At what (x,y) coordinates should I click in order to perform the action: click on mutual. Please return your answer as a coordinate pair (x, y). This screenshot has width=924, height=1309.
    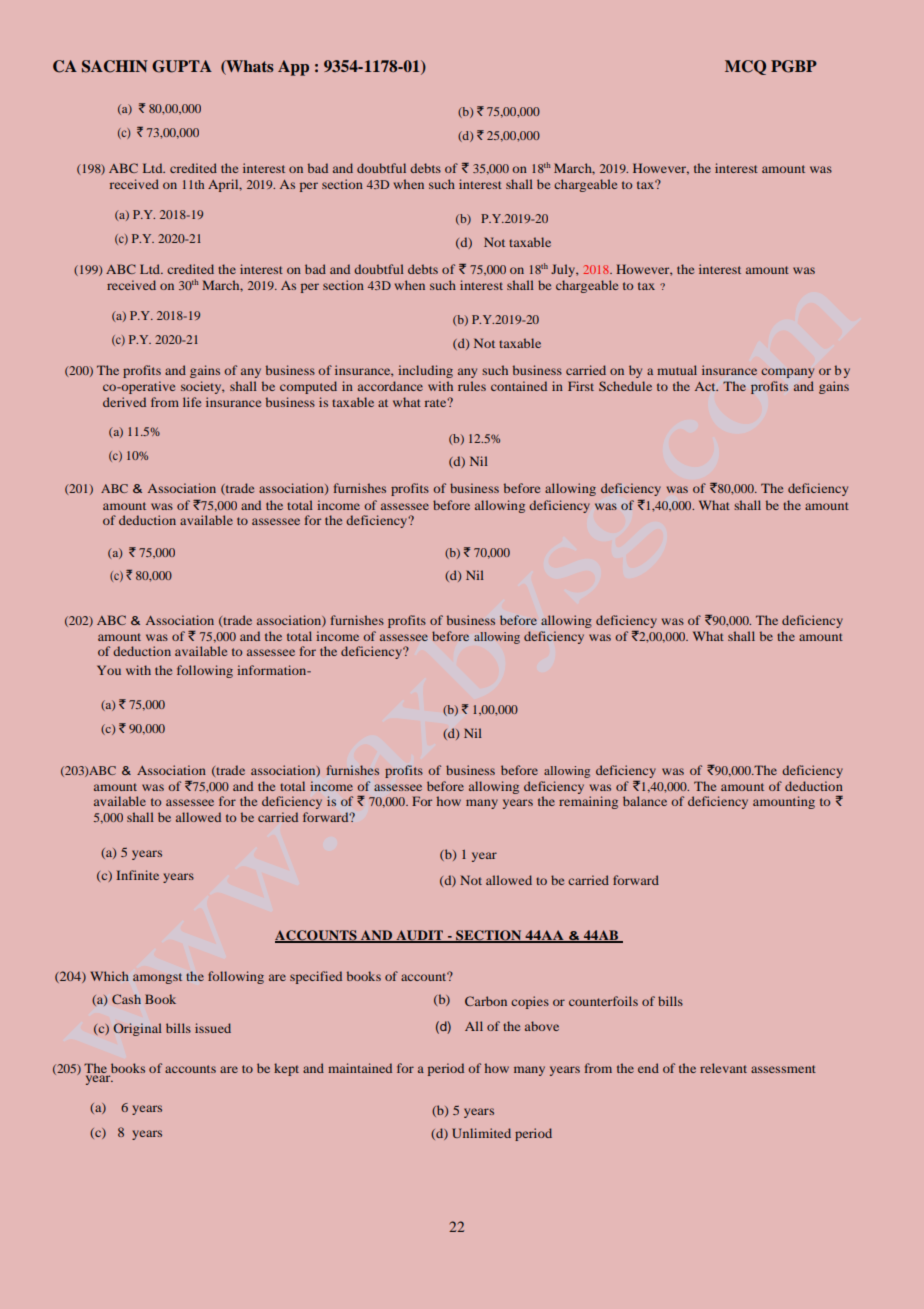
    Looking at the image, I should click on (677, 370).
